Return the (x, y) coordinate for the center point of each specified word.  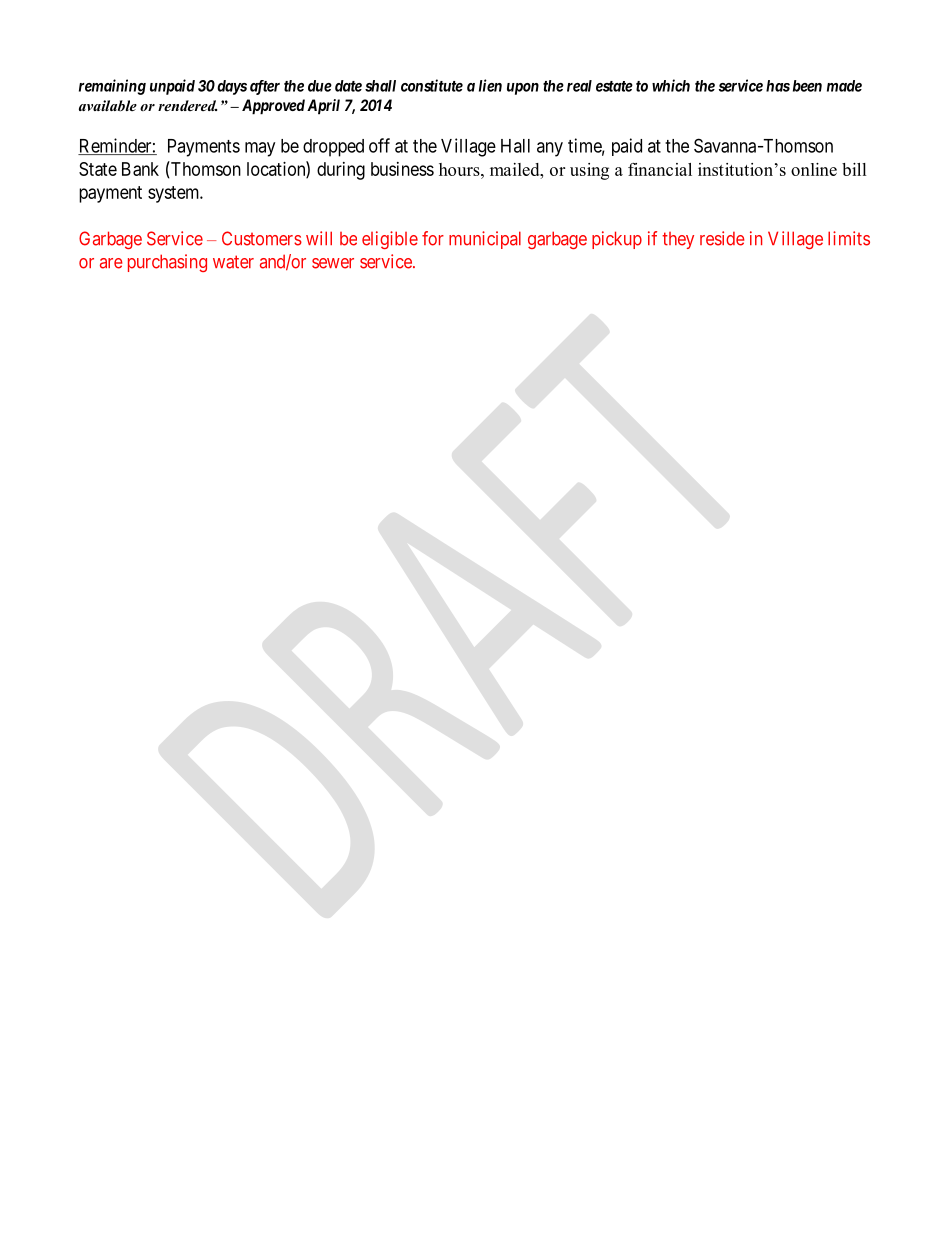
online (814, 169)
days (232, 87)
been (807, 86)
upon (523, 89)
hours (460, 169)
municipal (485, 240)
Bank (140, 169)
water (233, 262)
